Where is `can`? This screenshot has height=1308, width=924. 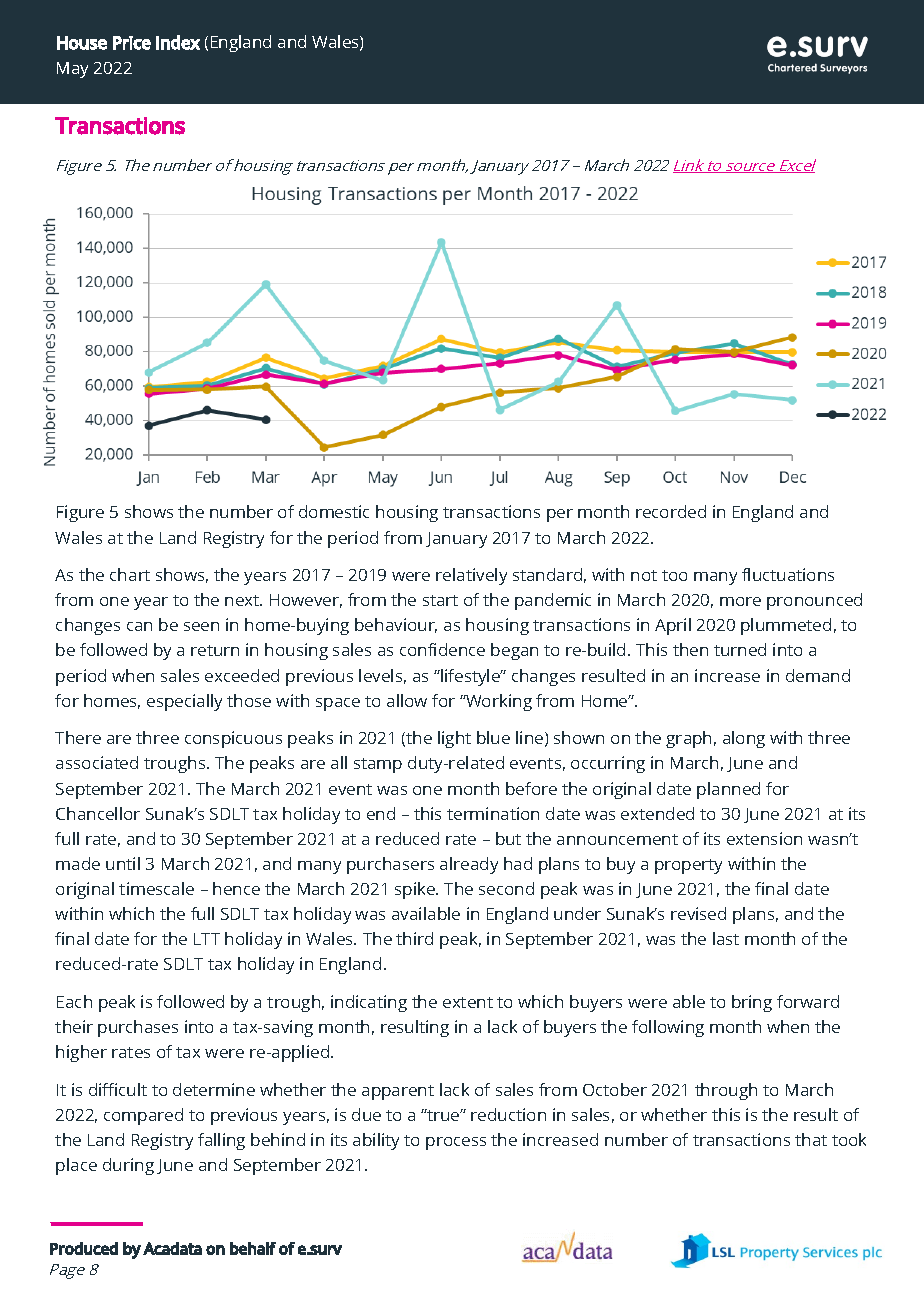
can is located at coordinates (139, 626).
